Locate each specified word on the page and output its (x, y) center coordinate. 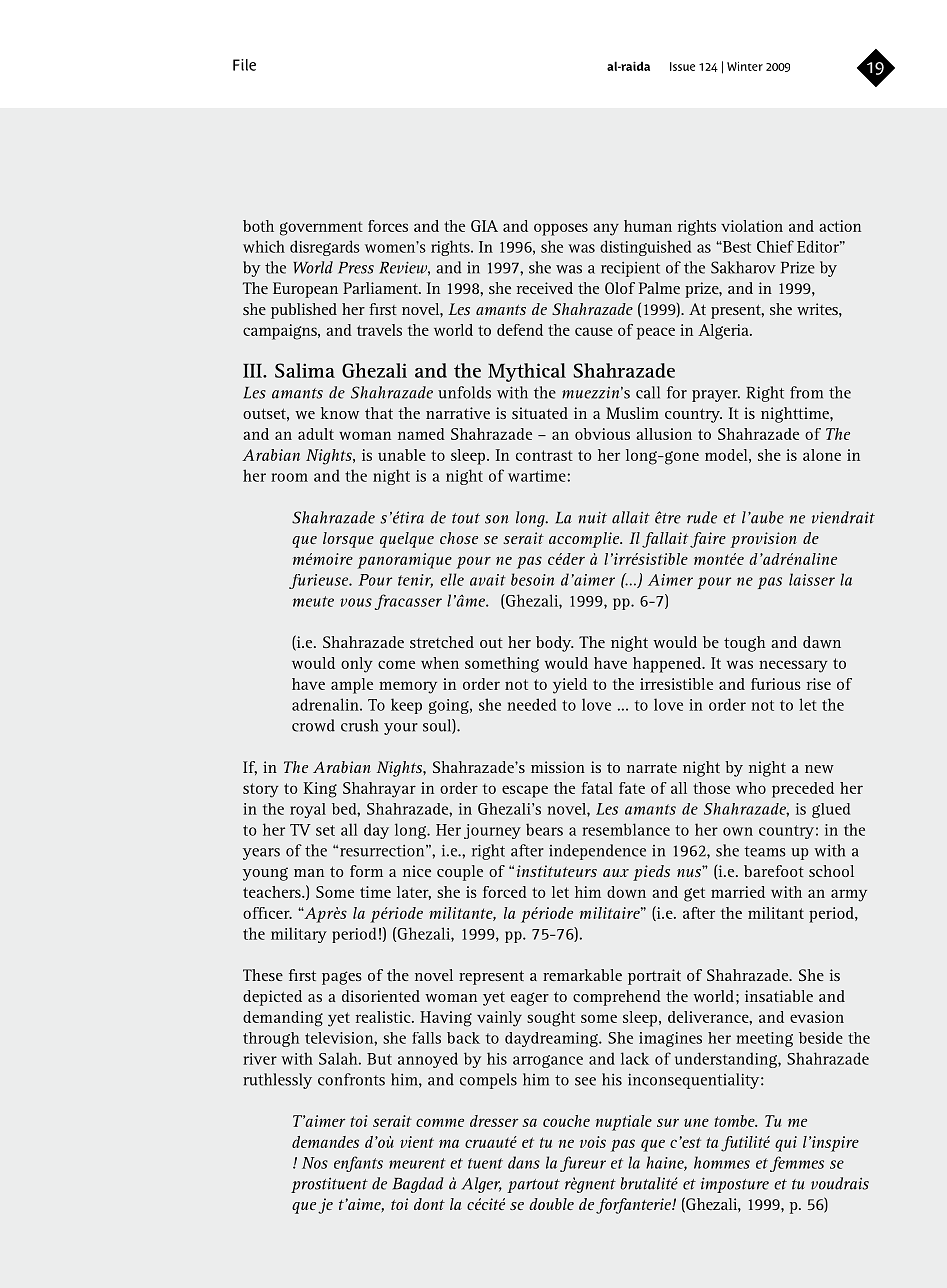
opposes (561, 229)
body (555, 644)
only (357, 665)
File (244, 65)
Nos (315, 1163)
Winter (745, 66)
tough (744, 644)
